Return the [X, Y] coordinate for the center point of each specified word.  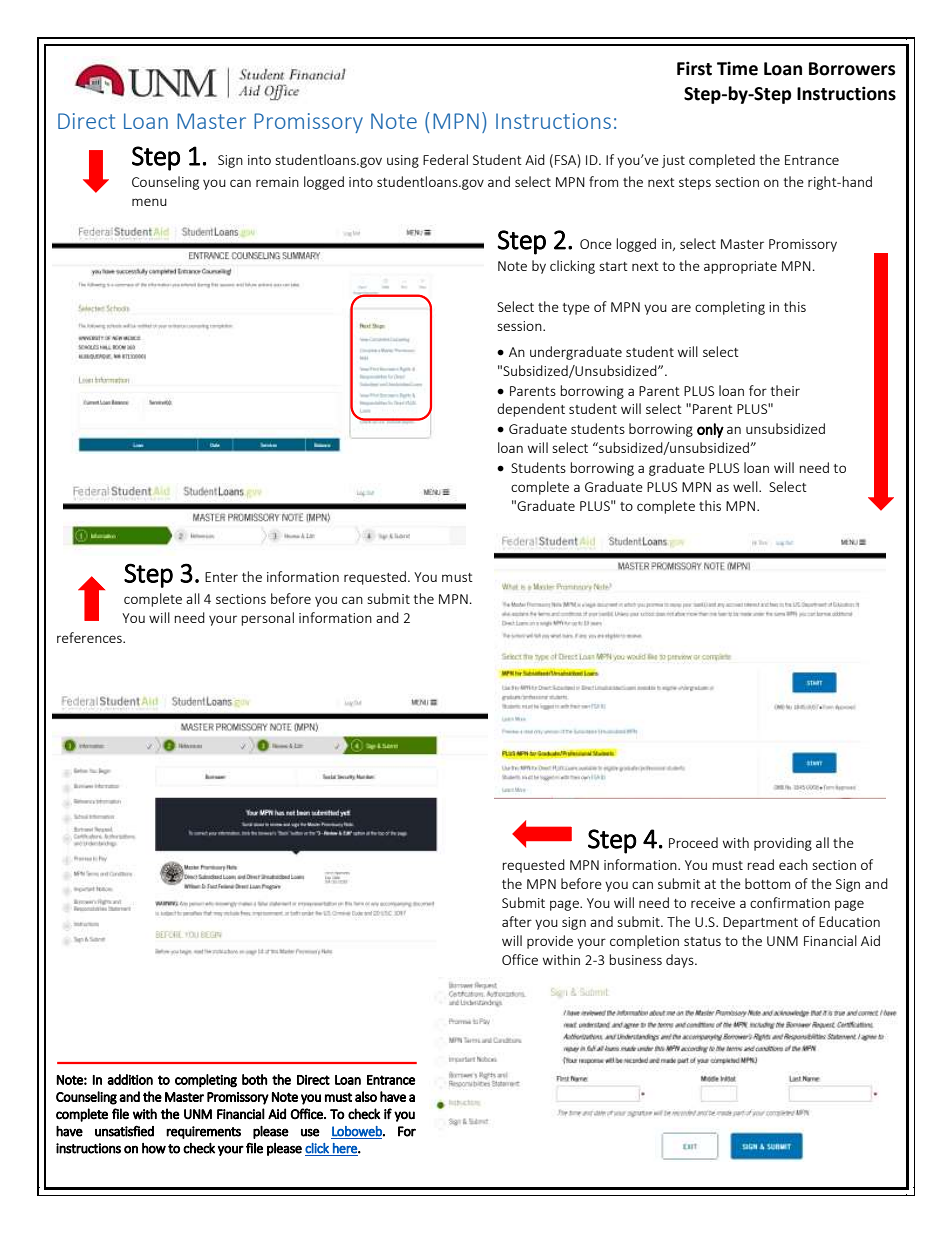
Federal [445, 159]
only [710, 430]
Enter [221, 577]
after [517, 921]
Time [737, 68]
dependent [531, 410]
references [90, 637]
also [366, 1096]
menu [149, 202]
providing [783, 844]
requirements [203, 1132]
